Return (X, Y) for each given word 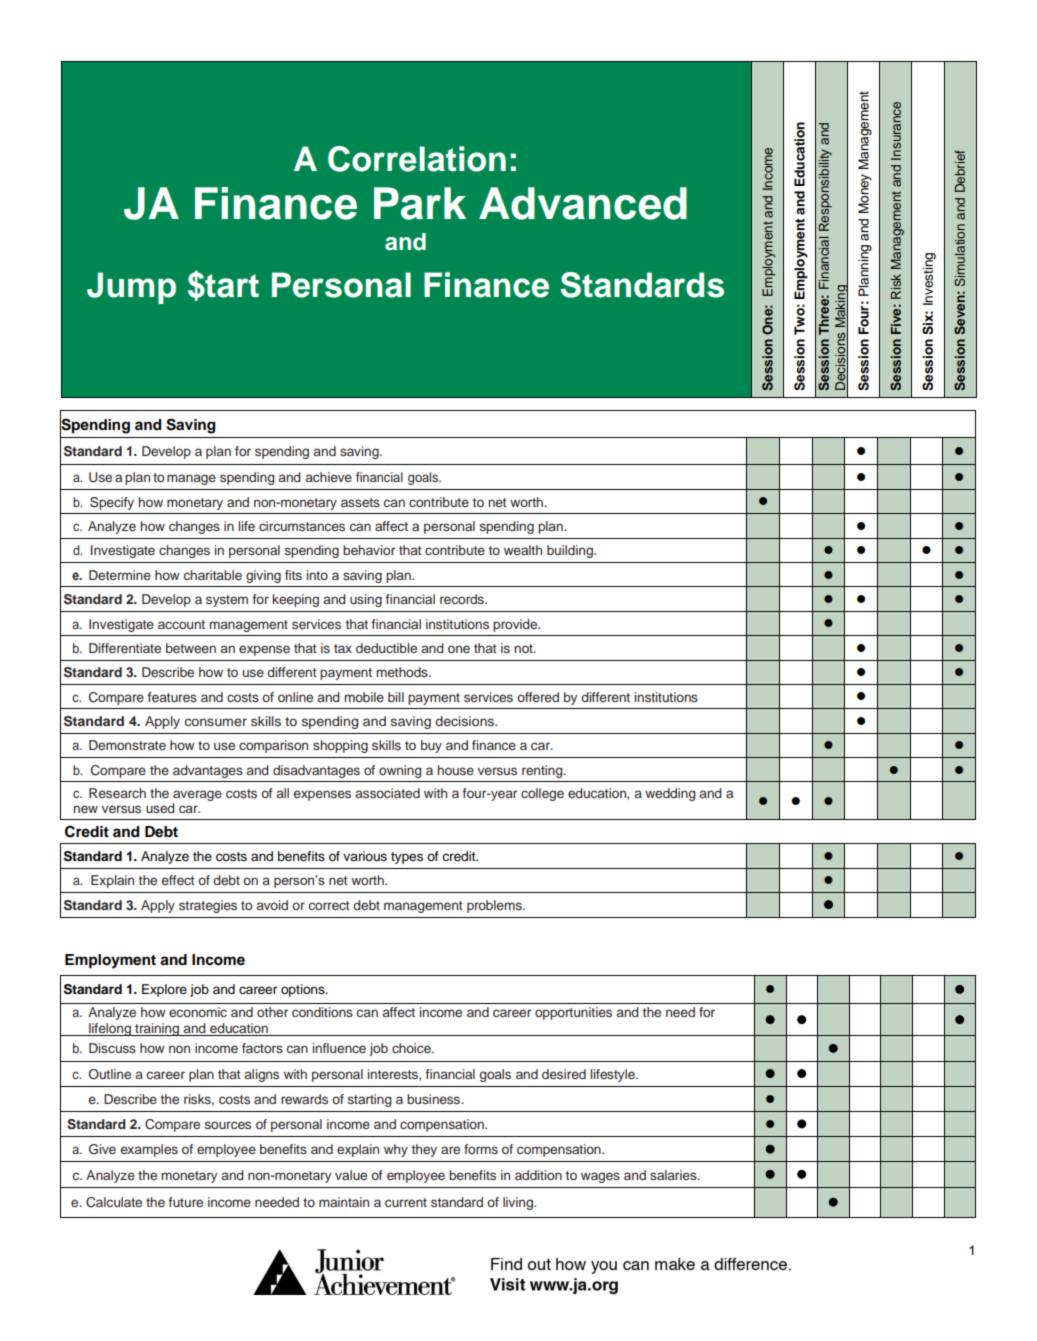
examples (149, 1150)
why (396, 1150)
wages (600, 1177)
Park (420, 203)
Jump (131, 288)
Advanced (583, 203)
